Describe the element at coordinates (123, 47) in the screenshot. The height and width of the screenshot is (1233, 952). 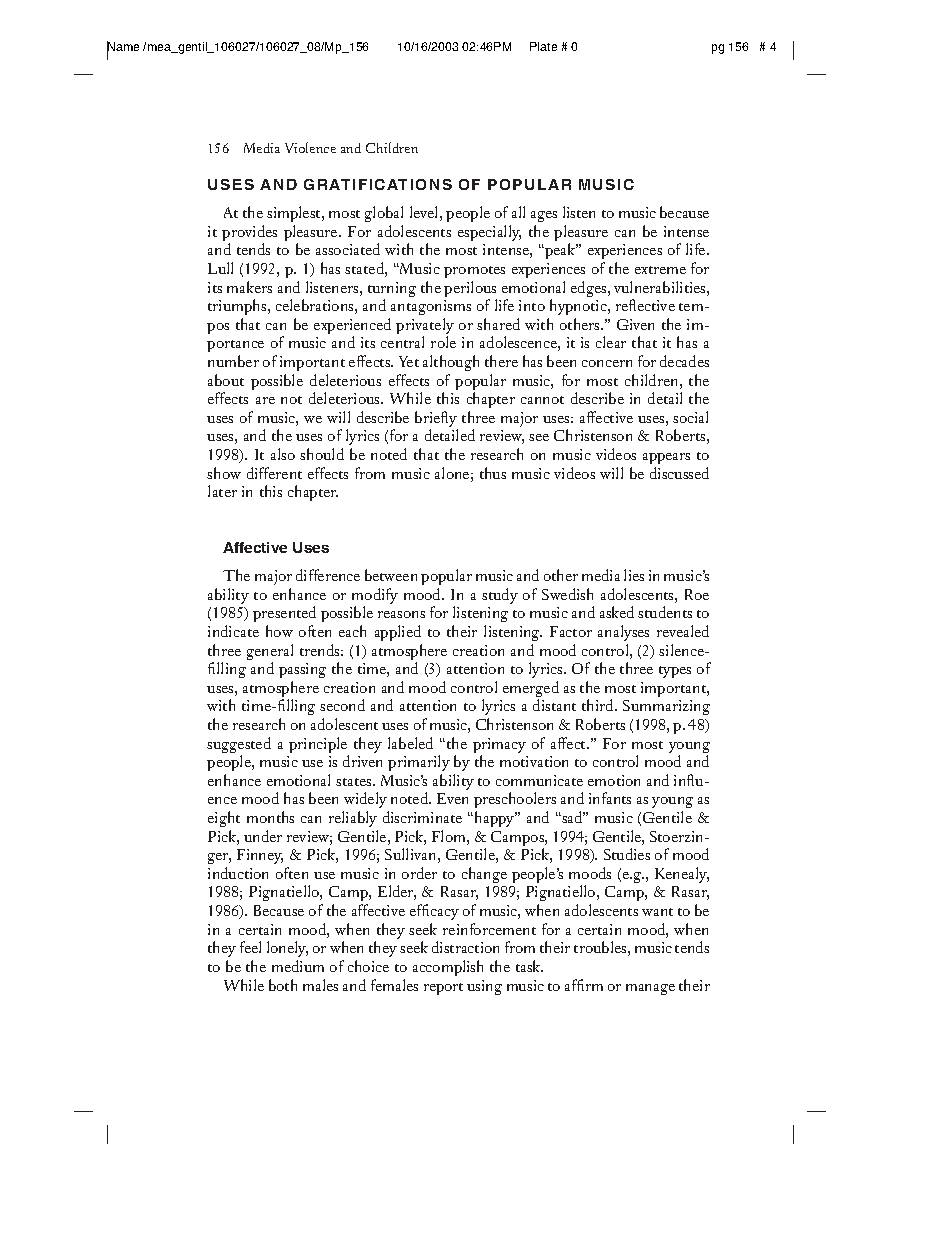
I see `Name` at that location.
